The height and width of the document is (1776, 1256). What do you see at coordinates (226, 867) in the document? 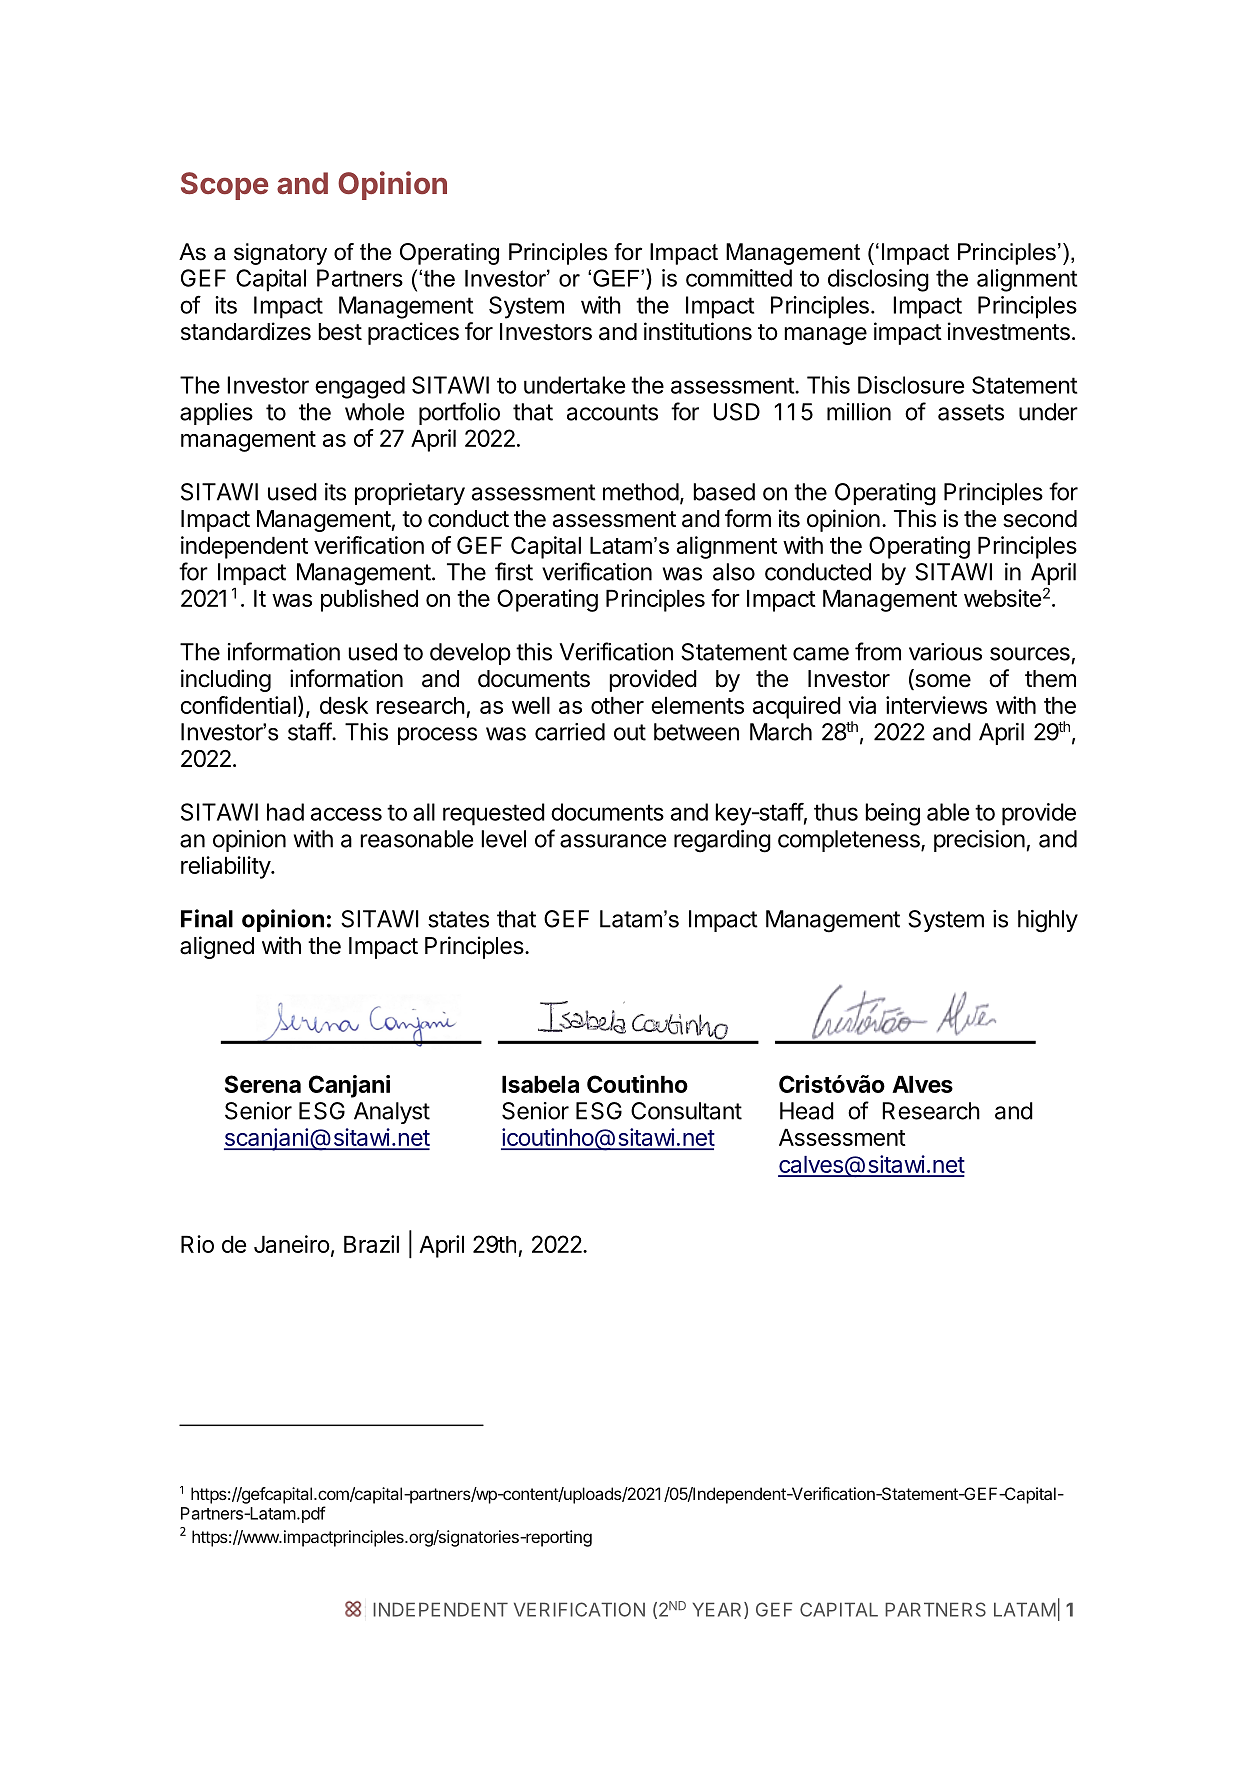
I see `reliability` at bounding box center [226, 867].
